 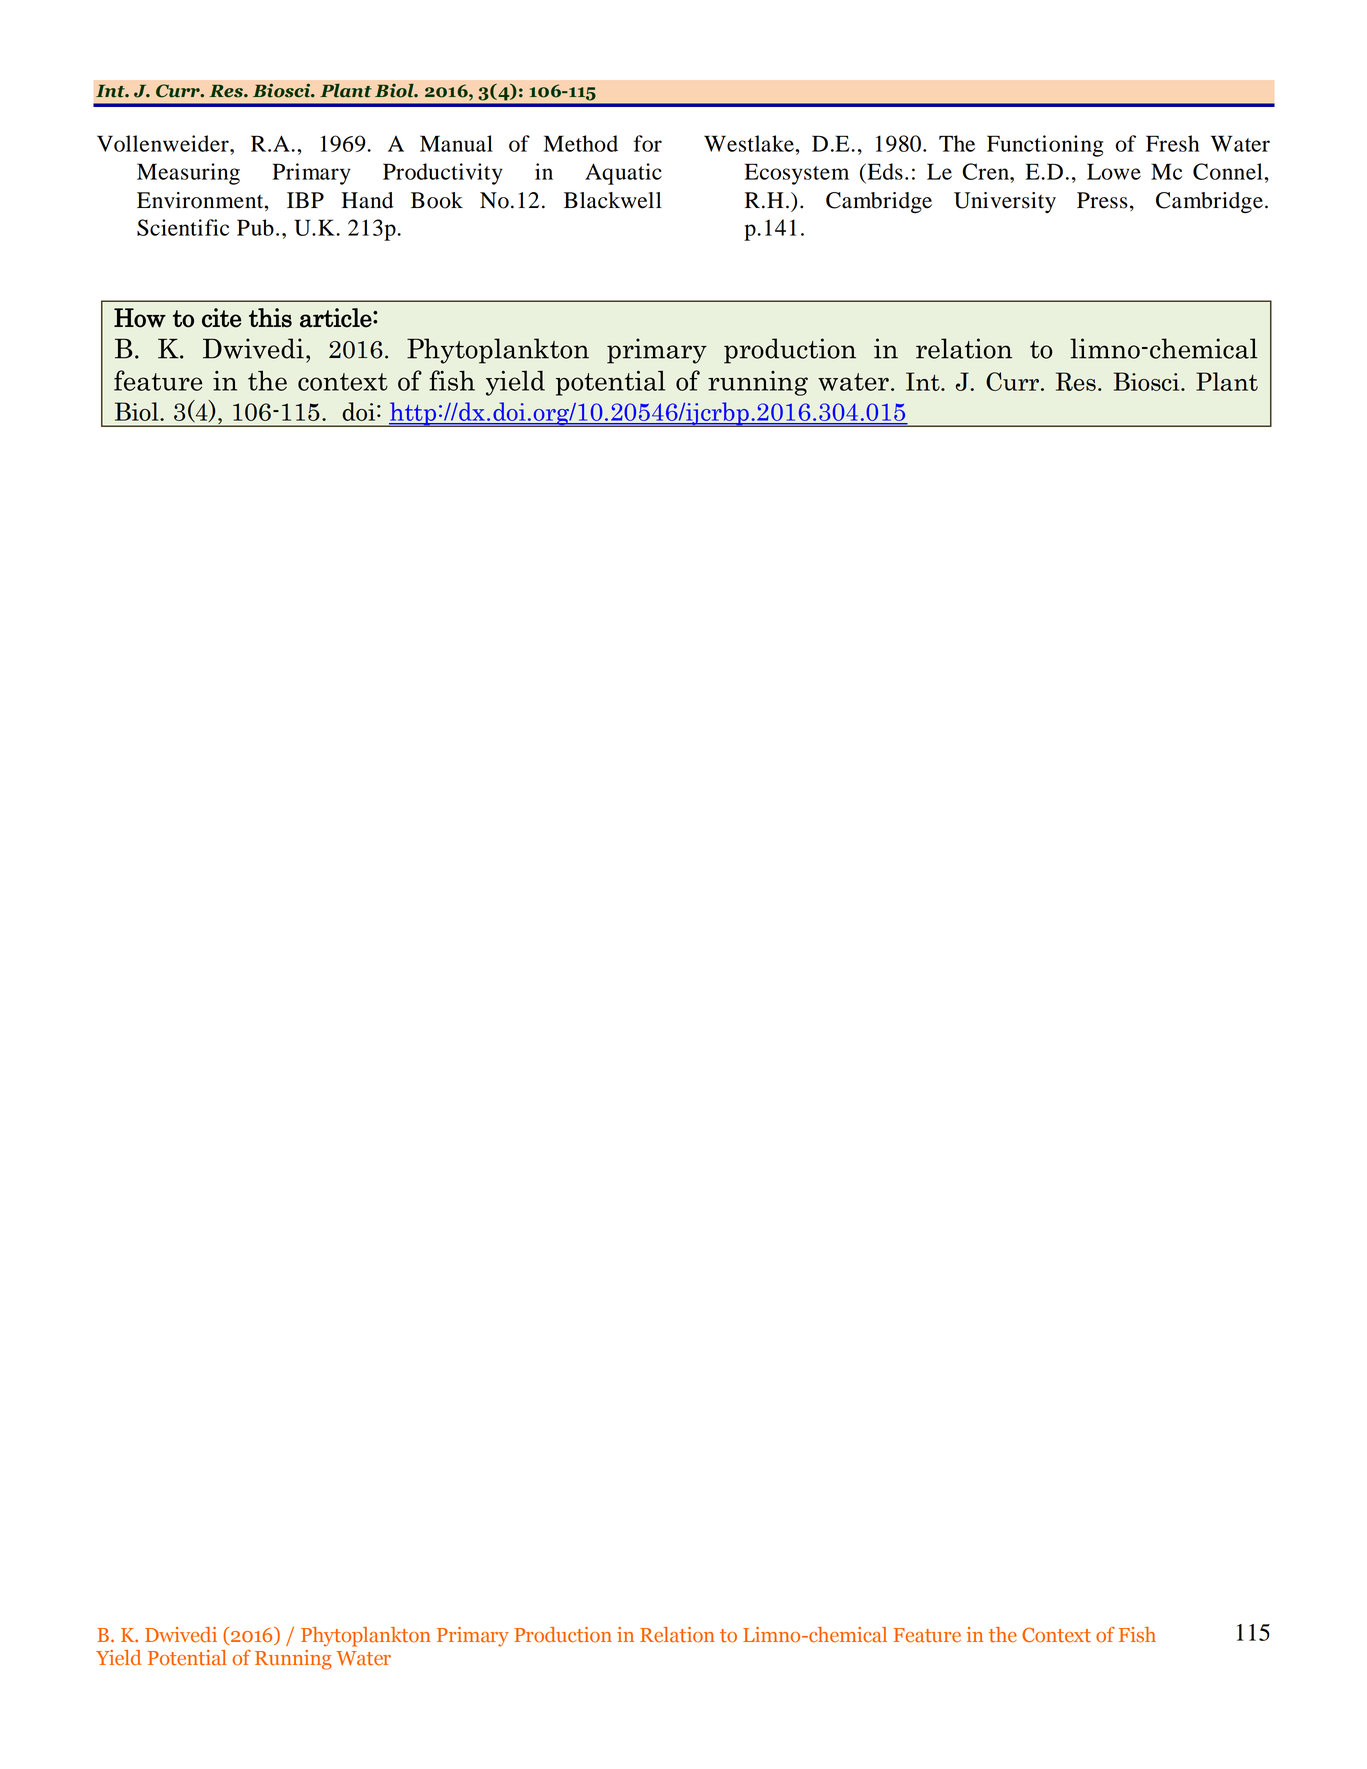 What do you see at coordinates (1045, 146) in the screenshot?
I see `Functioning` at bounding box center [1045, 146].
